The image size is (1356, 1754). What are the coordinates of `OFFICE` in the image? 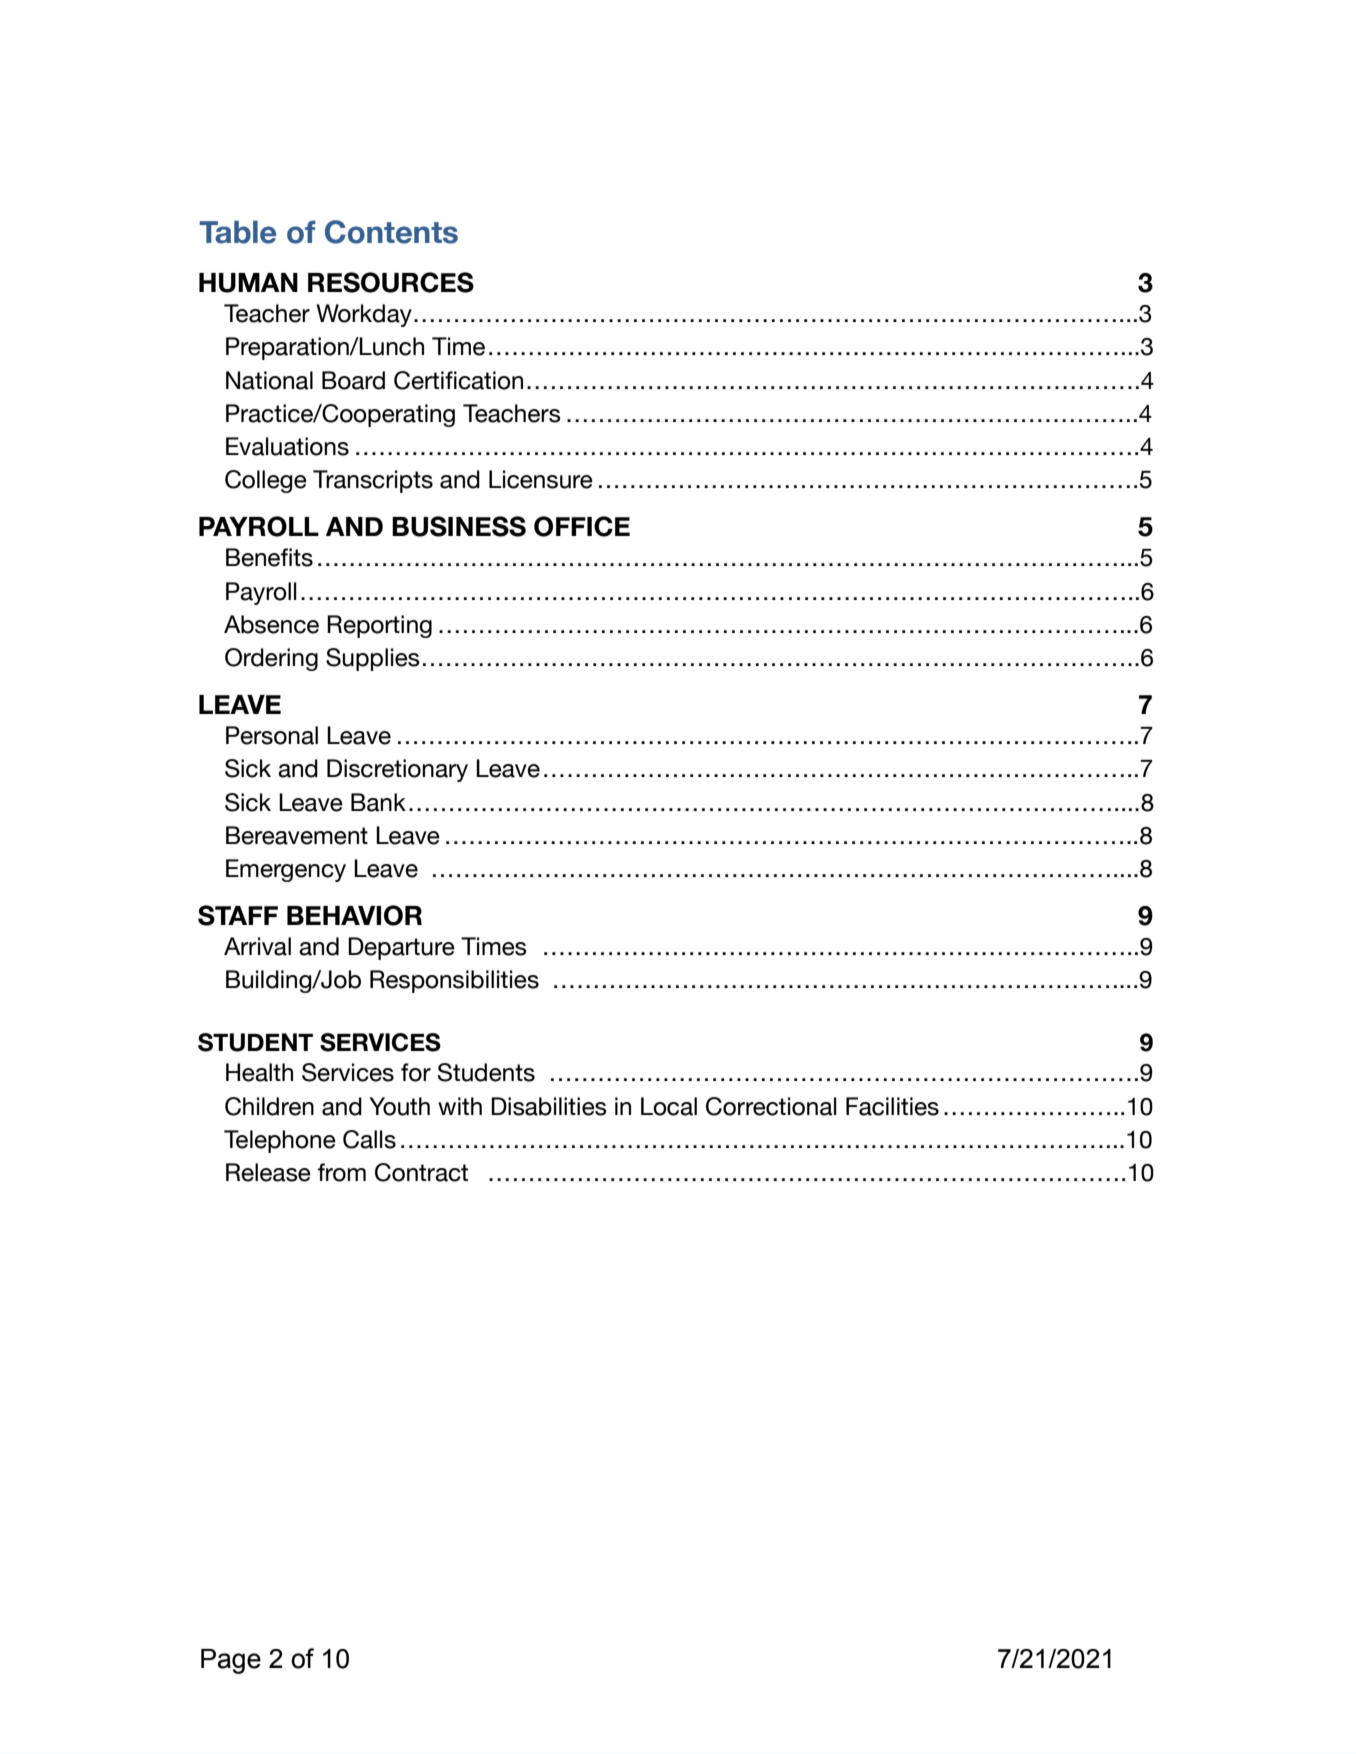 It's located at (582, 526).
